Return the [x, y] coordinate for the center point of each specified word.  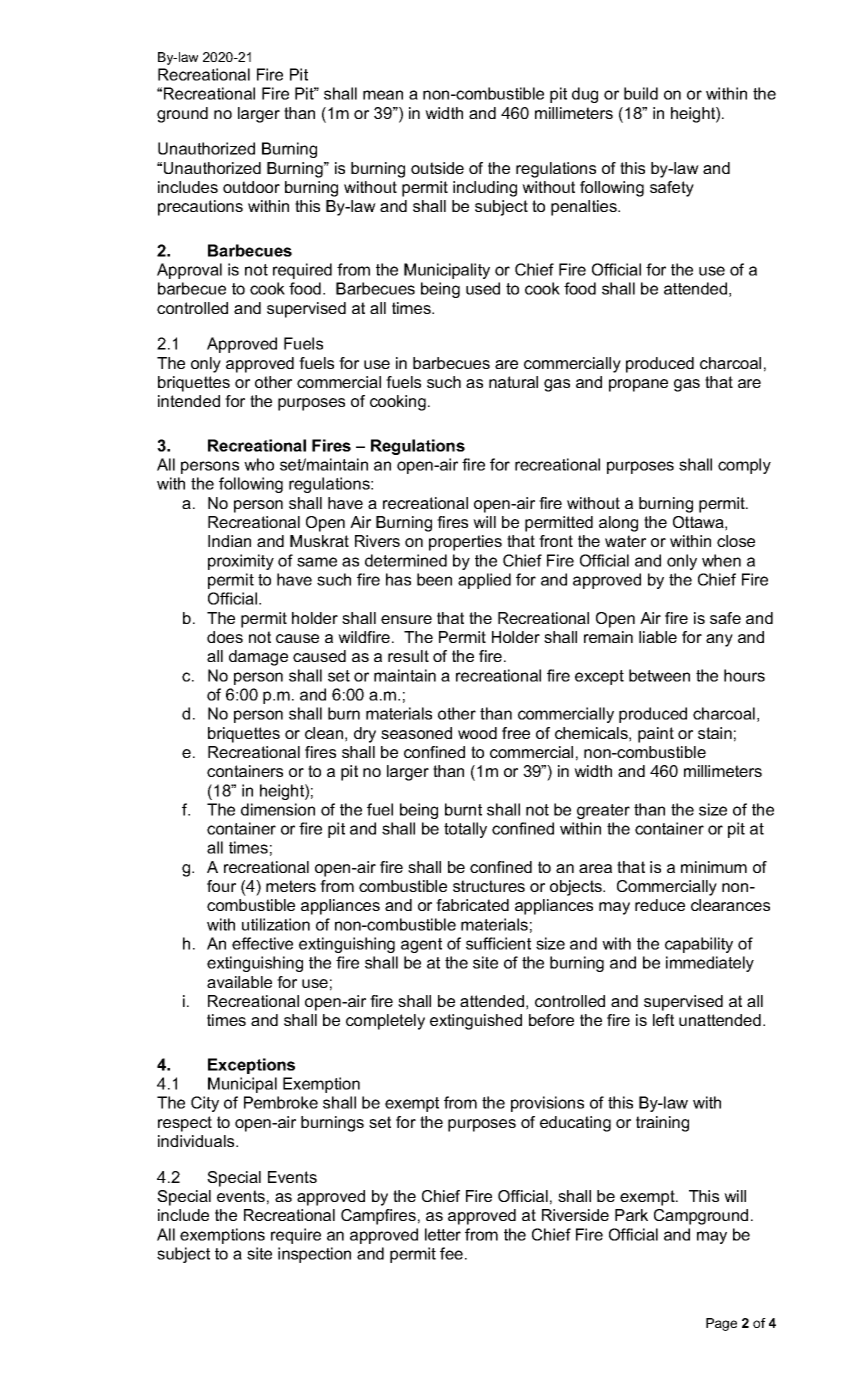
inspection [314, 1255]
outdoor [251, 187]
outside [437, 168]
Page [721, 1324]
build [641, 93]
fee [453, 1253]
